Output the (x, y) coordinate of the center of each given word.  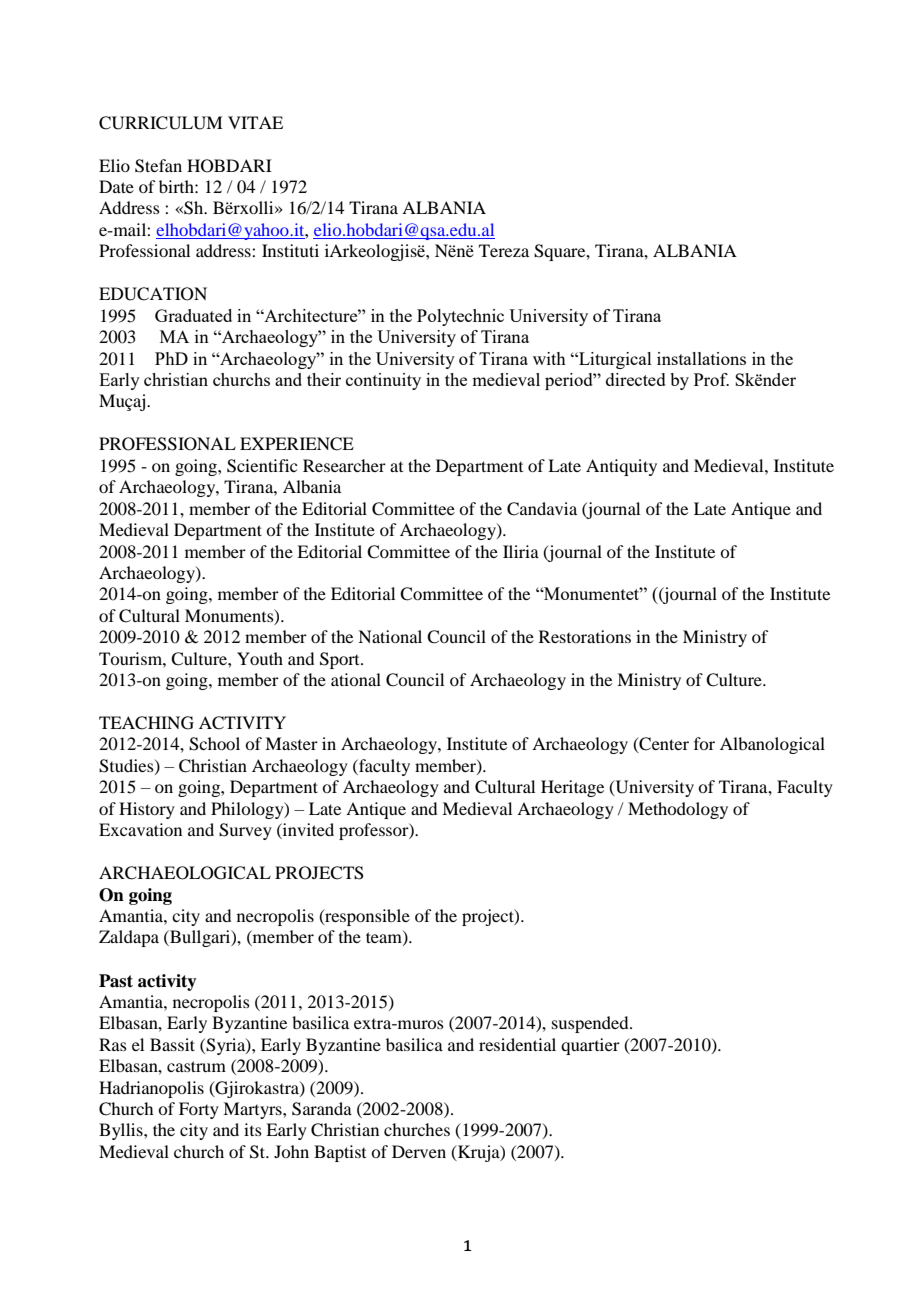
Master (291, 743)
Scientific (262, 466)
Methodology (678, 810)
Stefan (158, 166)
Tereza (504, 250)
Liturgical (614, 360)
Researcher (344, 465)
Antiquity (621, 467)
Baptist (340, 1153)
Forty (199, 1110)
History (147, 810)
